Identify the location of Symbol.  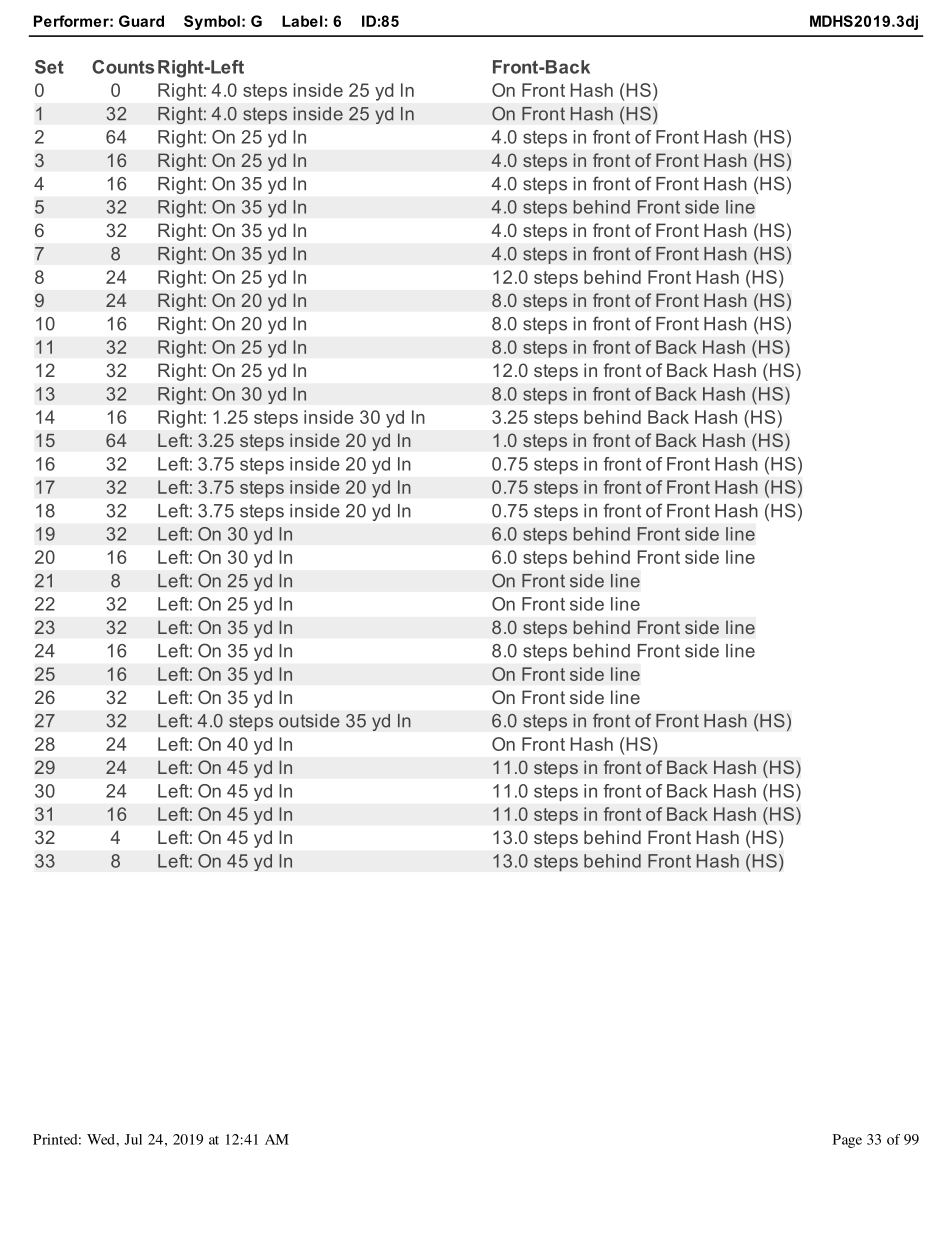
(212, 22).
